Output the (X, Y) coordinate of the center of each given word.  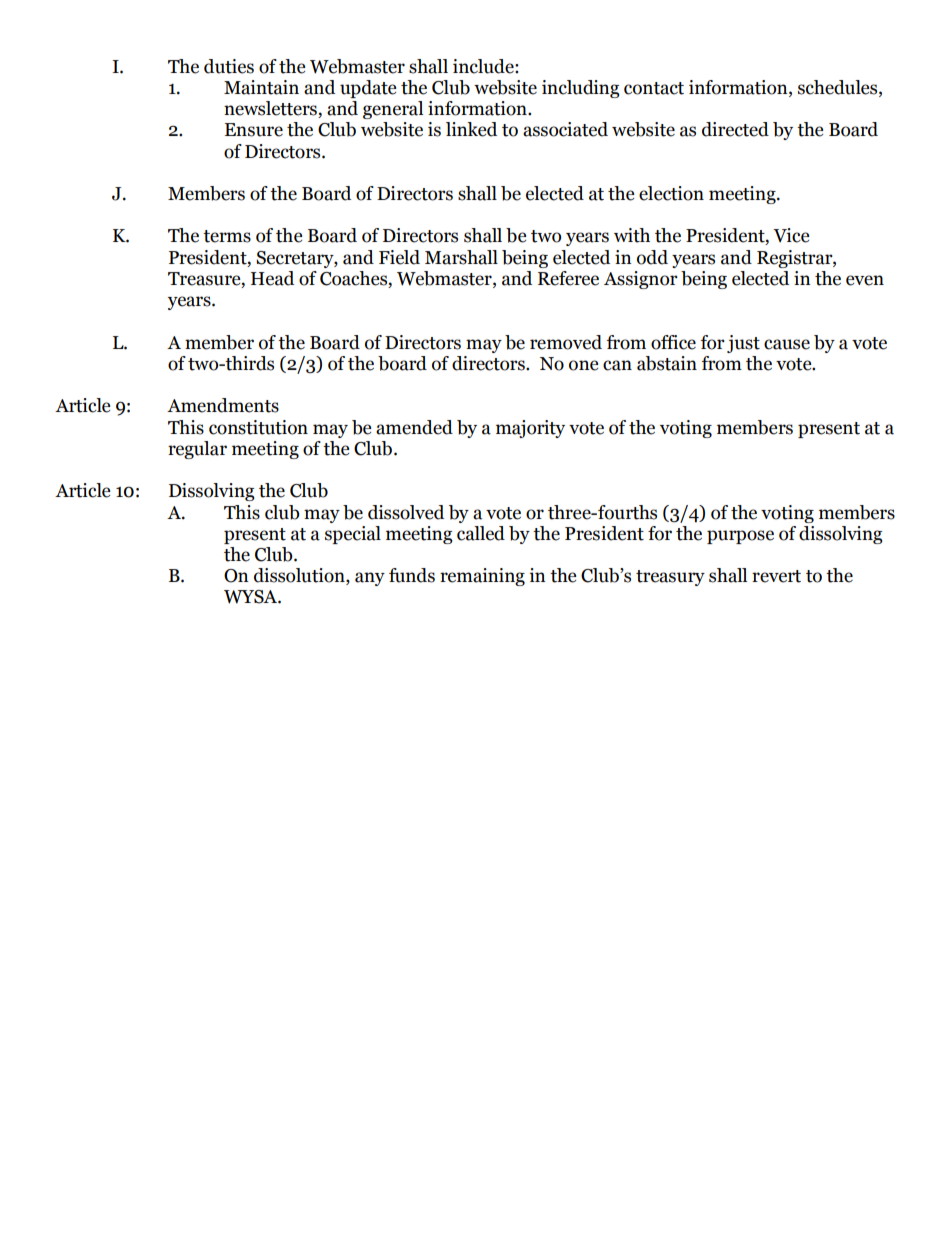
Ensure (254, 130)
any (370, 579)
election (671, 193)
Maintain (261, 87)
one (584, 365)
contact (654, 88)
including (581, 89)
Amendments (223, 405)
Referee (568, 278)
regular (197, 450)
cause (787, 344)
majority (530, 429)
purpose (740, 537)
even (865, 280)
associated (565, 129)
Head (272, 278)
